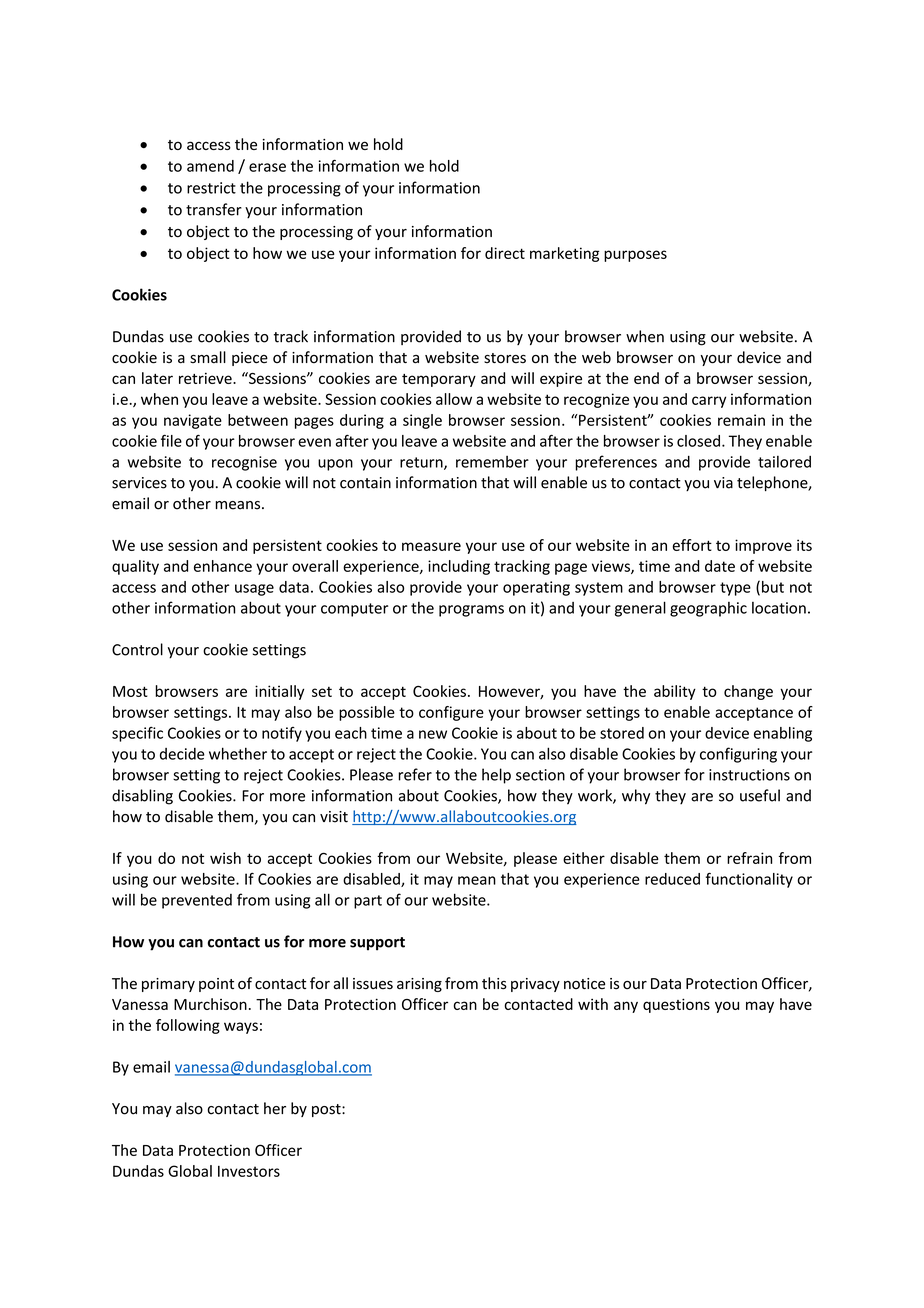 The image size is (924, 1308). Describe the element at coordinates (451, 713) in the screenshot. I see `configure` at that location.
